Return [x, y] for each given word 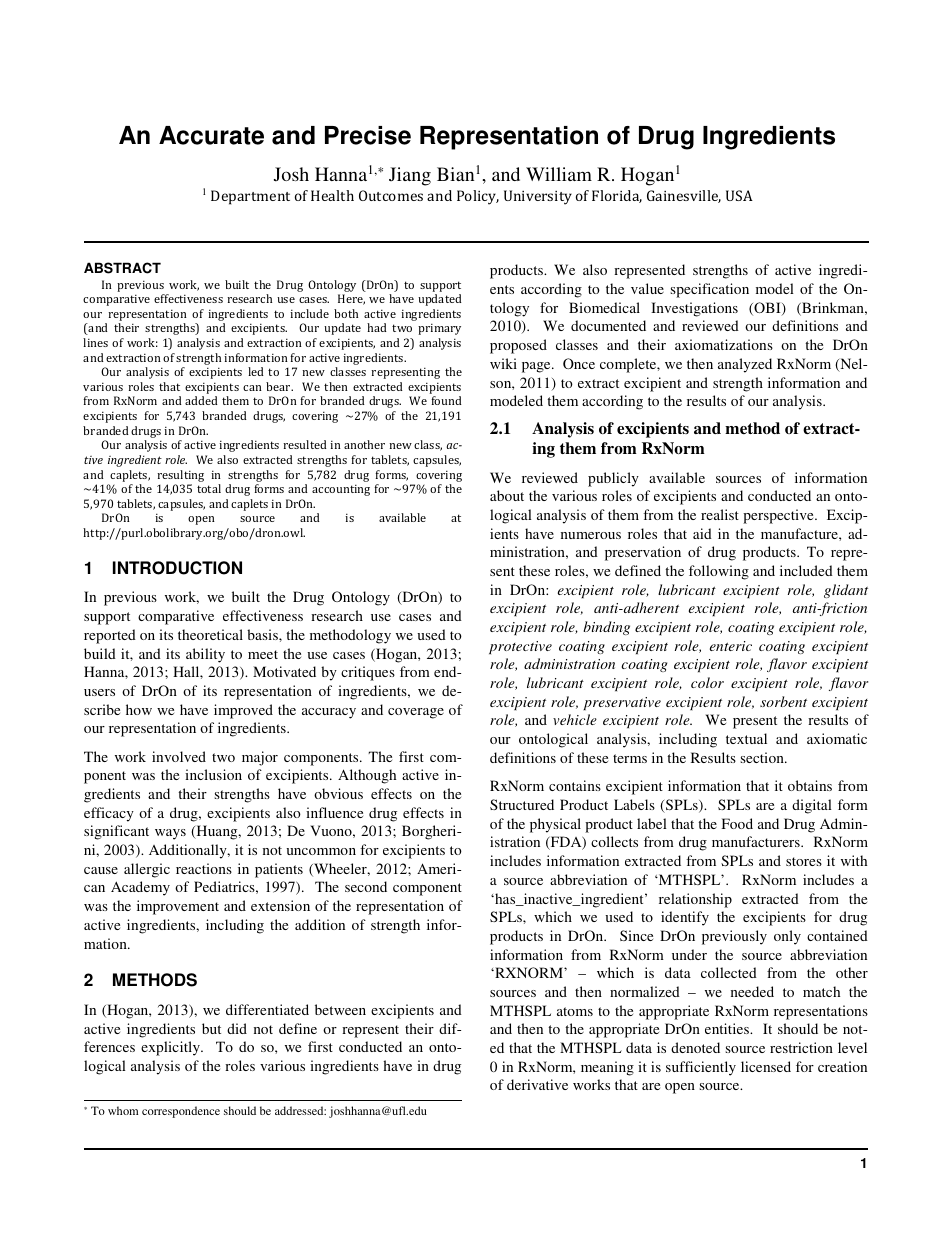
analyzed [745, 365]
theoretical [210, 634]
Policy [478, 197]
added [201, 400]
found [446, 400]
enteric [731, 646]
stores [804, 861]
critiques [368, 673]
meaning [607, 1068]
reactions [204, 868]
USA [739, 195]
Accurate [211, 135]
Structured [522, 804]
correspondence [181, 1112]
